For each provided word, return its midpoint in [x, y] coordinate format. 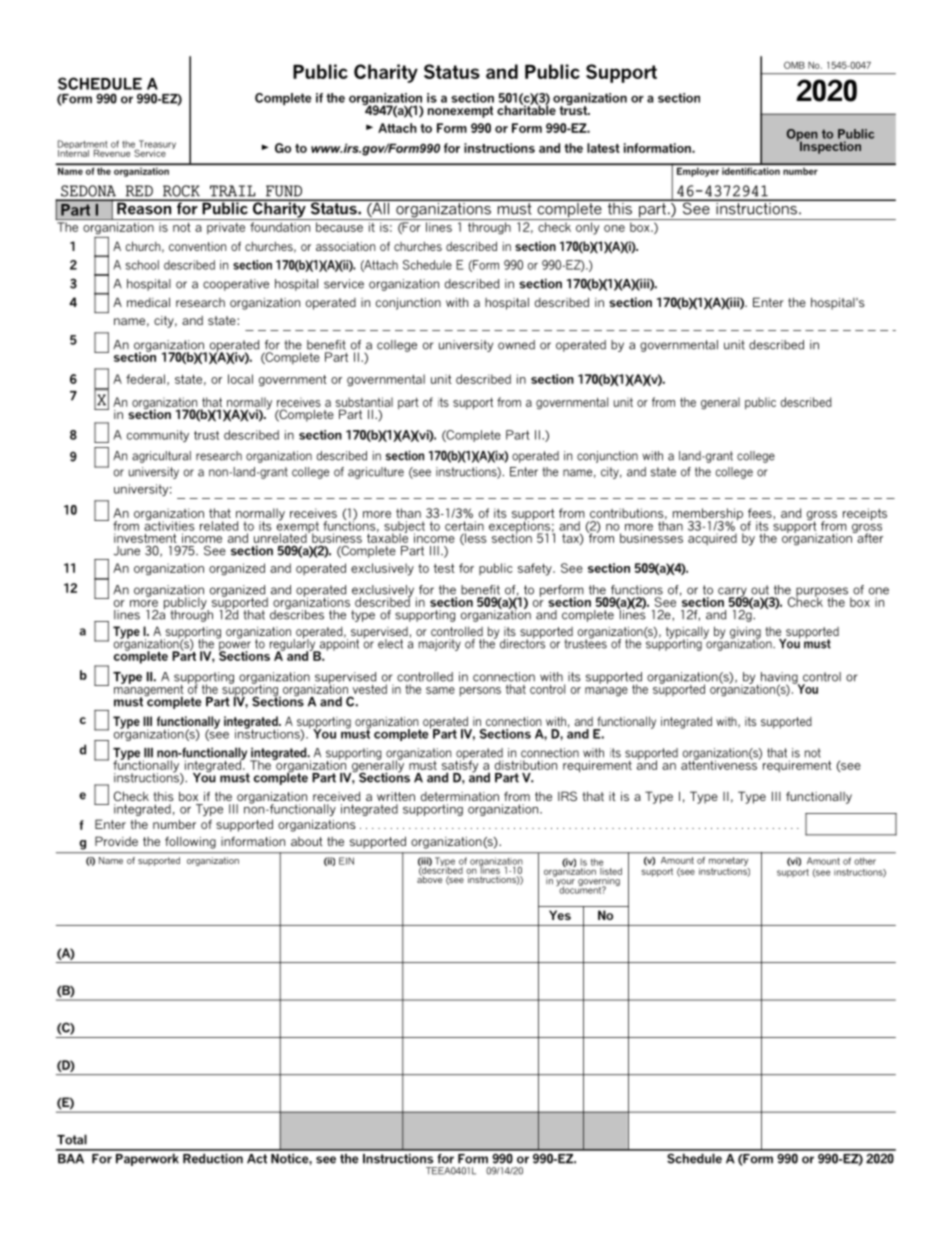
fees [760, 513]
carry [733, 593]
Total [72, 1139]
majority [440, 645]
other [865, 861]
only [588, 228]
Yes [560, 915]
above [429, 878]
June [127, 551]
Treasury [156, 146]
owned [516, 345]
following [190, 842]
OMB [794, 65]
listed [611, 870]
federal [145, 379]
